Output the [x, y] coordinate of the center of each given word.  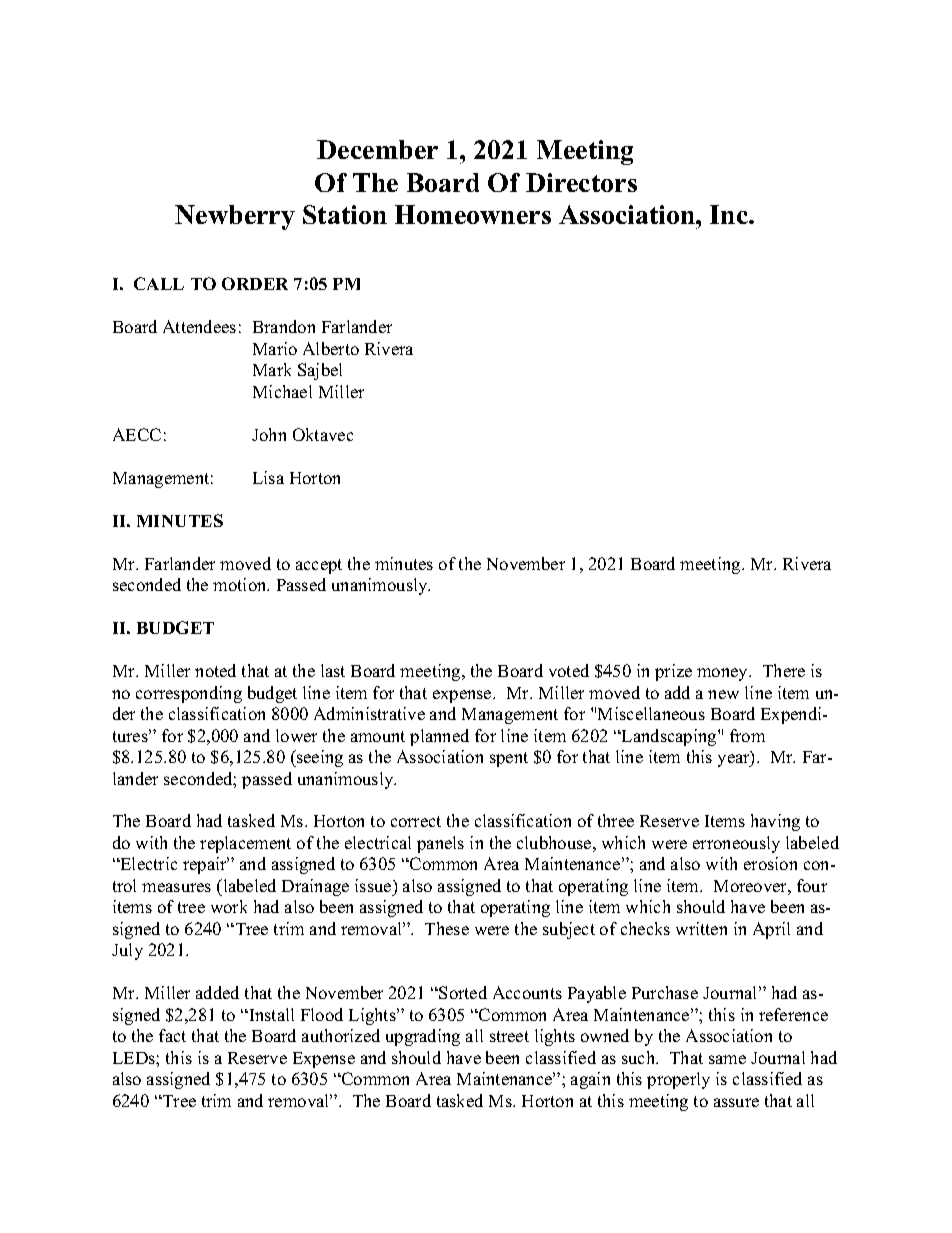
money [724, 674]
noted [215, 670]
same [727, 1059]
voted [569, 670]
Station [345, 214]
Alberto [331, 348]
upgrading [423, 1037]
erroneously [736, 844]
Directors [581, 182]
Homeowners [473, 214]
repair [206, 865]
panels [440, 844]
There [784, 670]
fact [172, 1035]
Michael [282, 391]
